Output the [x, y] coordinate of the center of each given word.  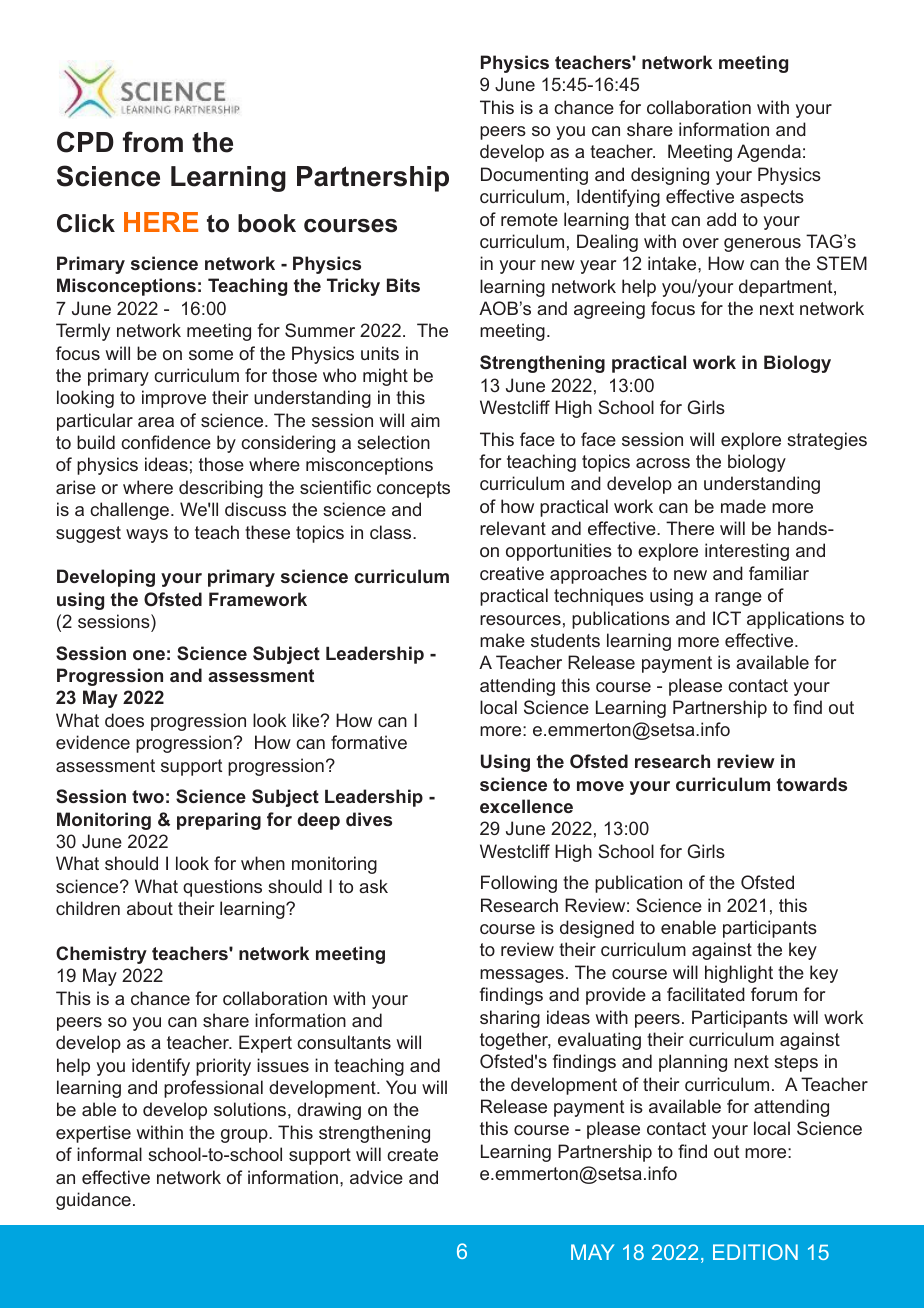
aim [425, 420]
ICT [727, 618]
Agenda [769, 153]
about [150, 908]
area [156, 422]
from [153, 142]
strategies [827, 441]
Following [519, 884]
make [502, 640]
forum [774, 994]
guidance [93, 1201]
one [149, 655]
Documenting [534, 176]
